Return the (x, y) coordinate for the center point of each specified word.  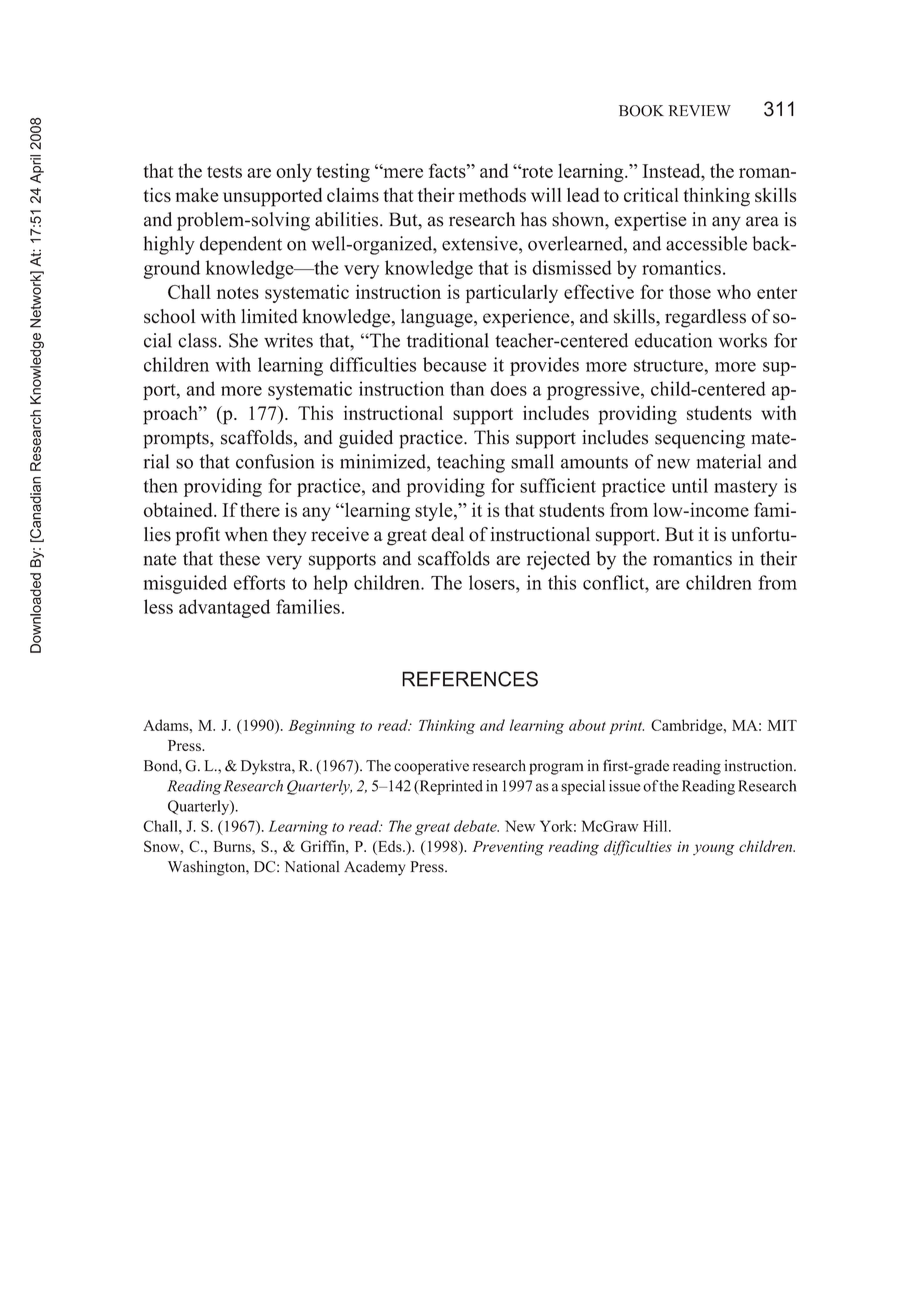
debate (476, 826)
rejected (558, 560)
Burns (233, 846)
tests (224, 172)
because (454, 364)
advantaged (224, 608)
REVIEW (699, 110)
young (714, 850)
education (673, 340)
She (243, 340)
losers (493, 582)
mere (402, 172)
